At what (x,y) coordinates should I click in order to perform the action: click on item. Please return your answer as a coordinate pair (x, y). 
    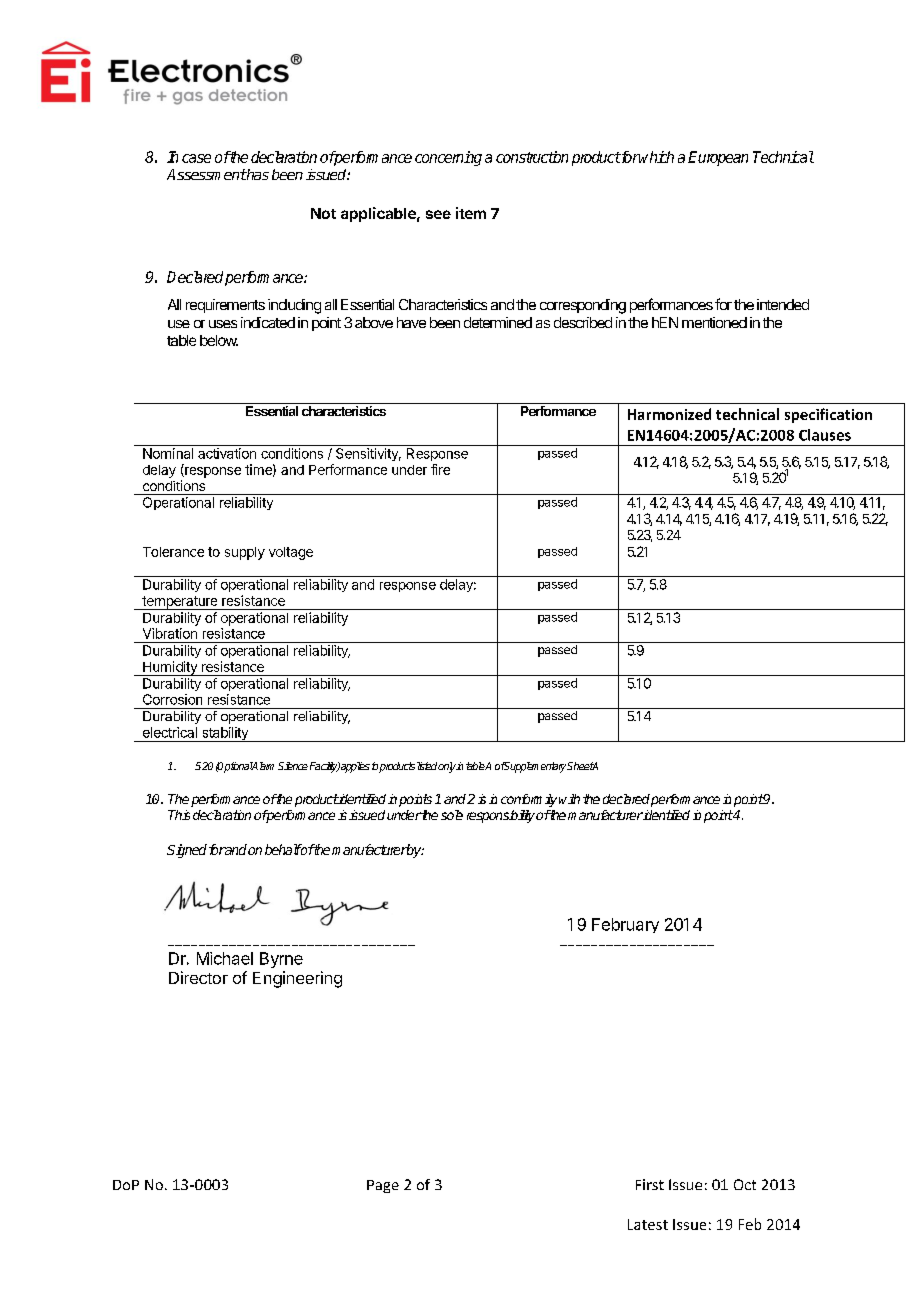
    Looking at the image, I should click on (471, 213).
